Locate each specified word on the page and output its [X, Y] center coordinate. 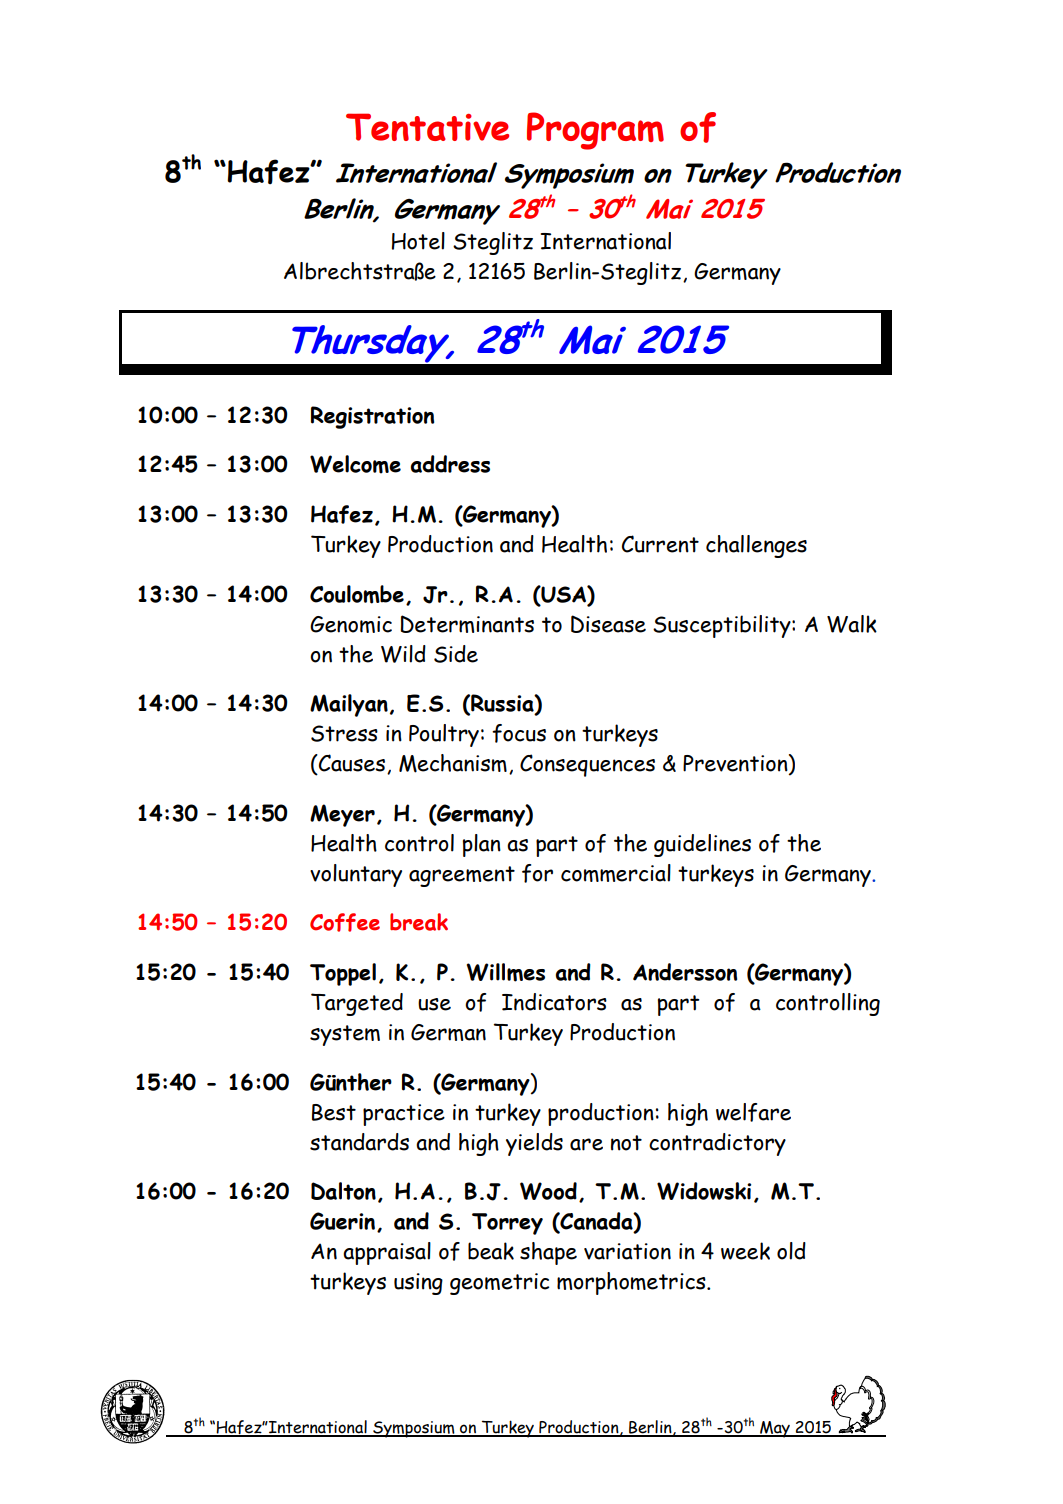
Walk [852, 624]
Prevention [736, 764]
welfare [753, 1112]
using [418, 1284]
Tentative [427, 127]
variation [627, 1251]
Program [595, 131]
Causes [351, 764]
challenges [756, 546]
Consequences [587, 765]
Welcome [355, 464]
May [775, 1429]
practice [404, 1115]
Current [660, 544]
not [626, 1143]
